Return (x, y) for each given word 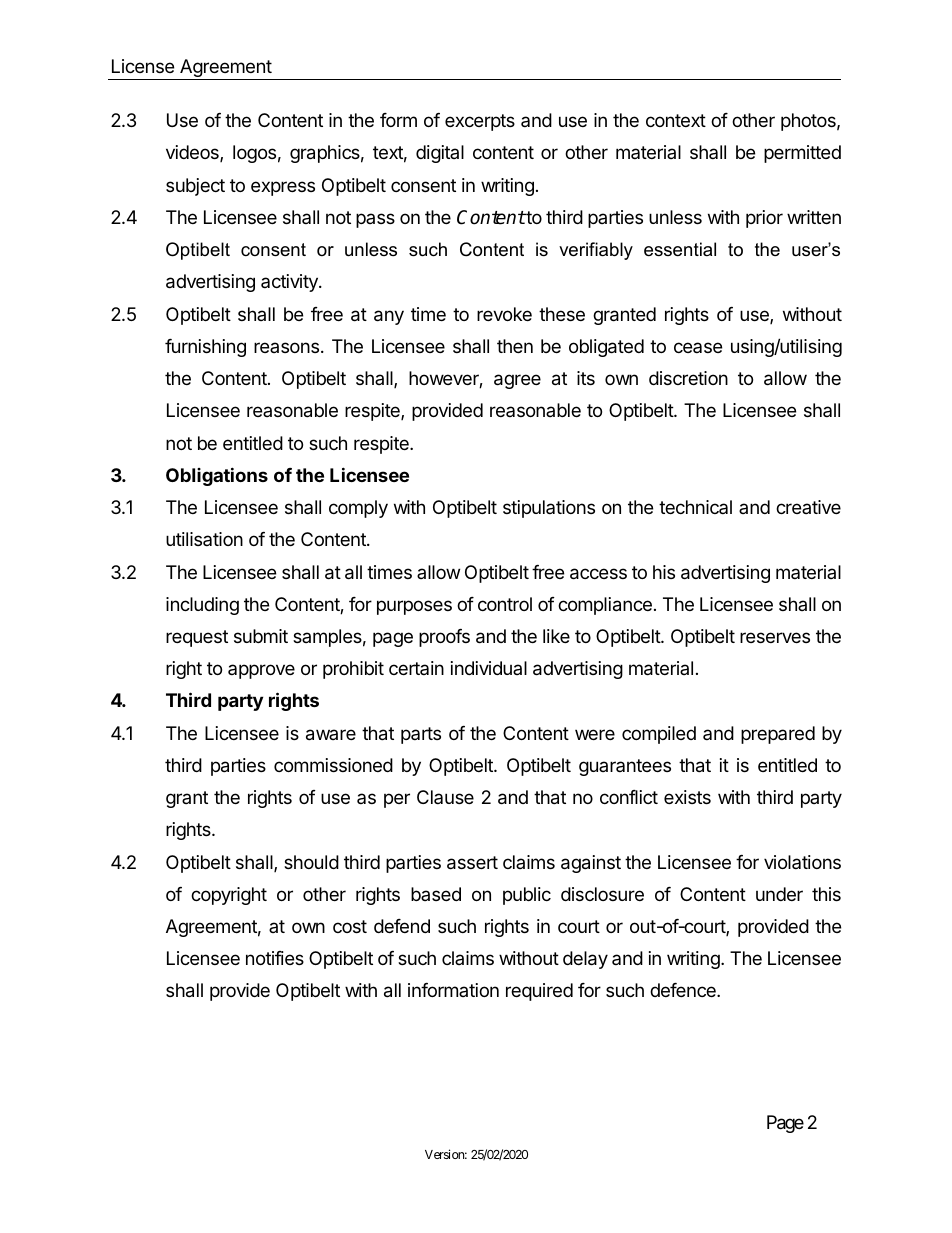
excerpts (480, 122)
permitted (802, 154)
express (283, 188)
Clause (445, 797)
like (556, 636)
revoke (504, 314)
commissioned (333, 765)
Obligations (217, 476)
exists (687, 797)
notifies (275, 958)
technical (695, 507)
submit (261, 636)
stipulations (549, 509)
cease (698, 347)
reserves (775, 637)
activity (290, 283)
